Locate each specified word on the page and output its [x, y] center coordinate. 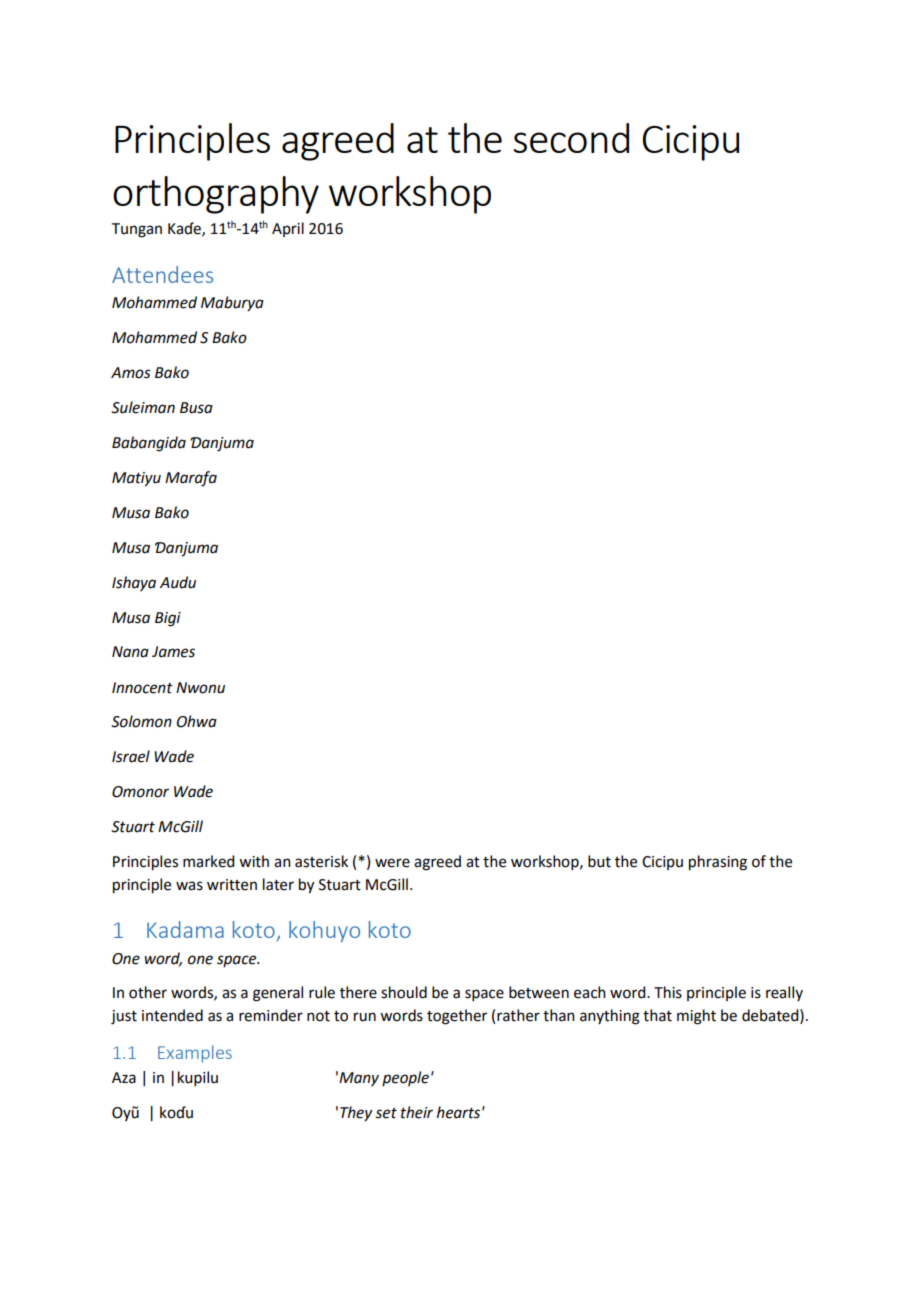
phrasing [718, 863]
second [571, 138]
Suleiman [143, 407]
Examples [195, 1054]
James [173, 652]
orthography [216, 195]
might [696, 1017]
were [392, 863]
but [599, 861]
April [288, 229]
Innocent [142, 688]
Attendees [162, 274]
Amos [131, 373]
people [405, 1078]
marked [208, 861]
